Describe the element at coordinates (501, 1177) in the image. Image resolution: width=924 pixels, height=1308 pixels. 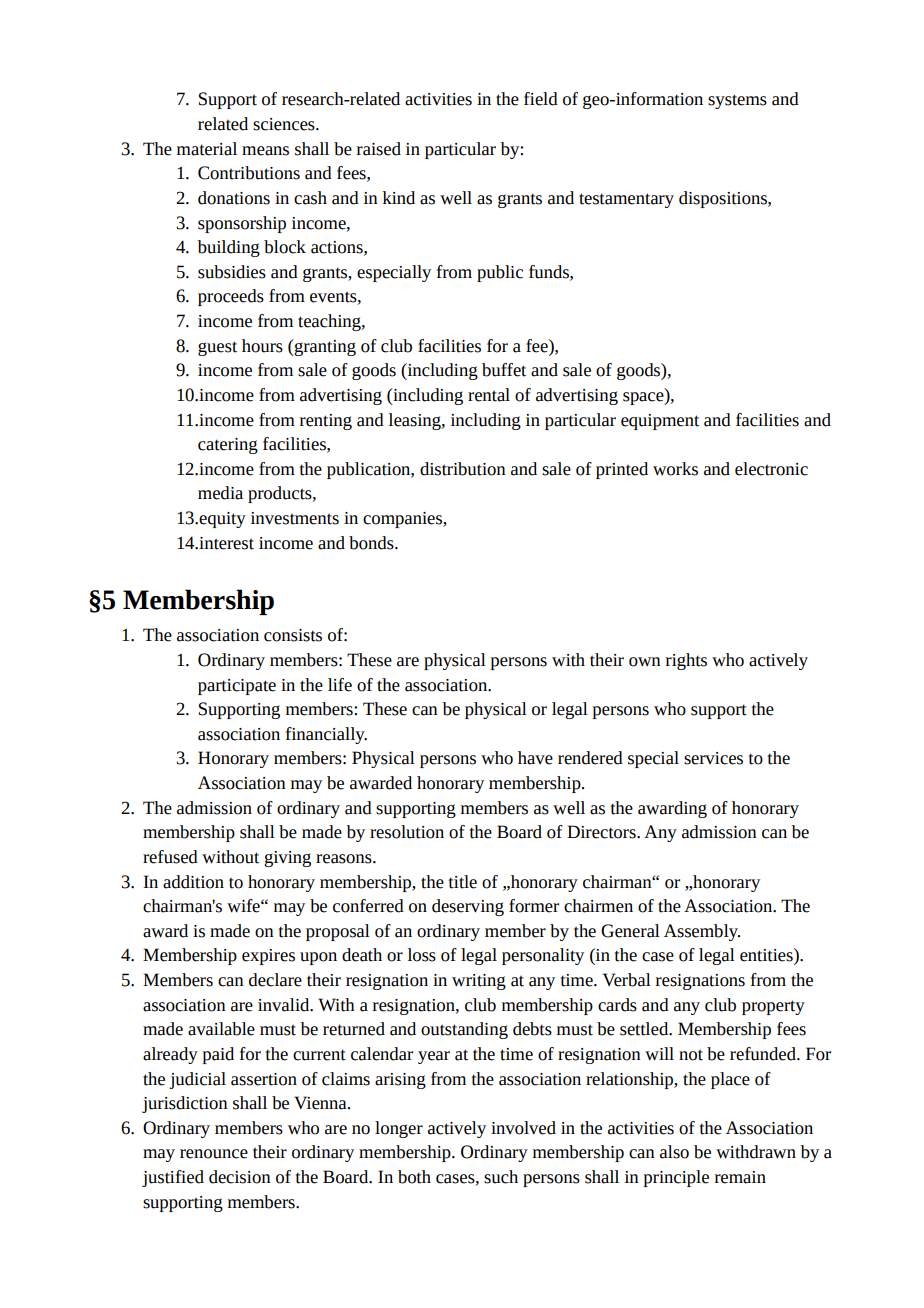
I see `such` at that location.
